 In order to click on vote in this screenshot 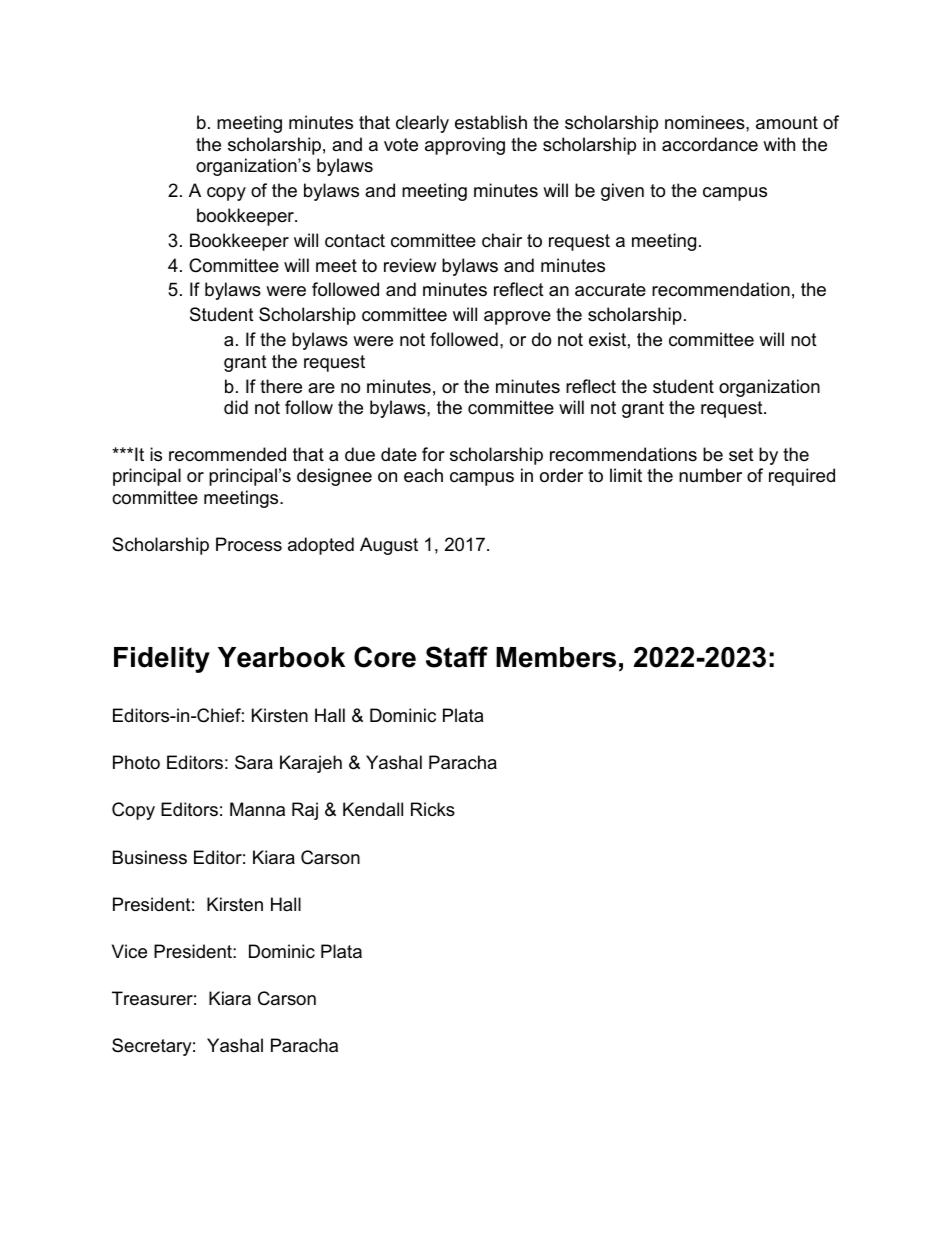, I will do `click(401, 145)`.
